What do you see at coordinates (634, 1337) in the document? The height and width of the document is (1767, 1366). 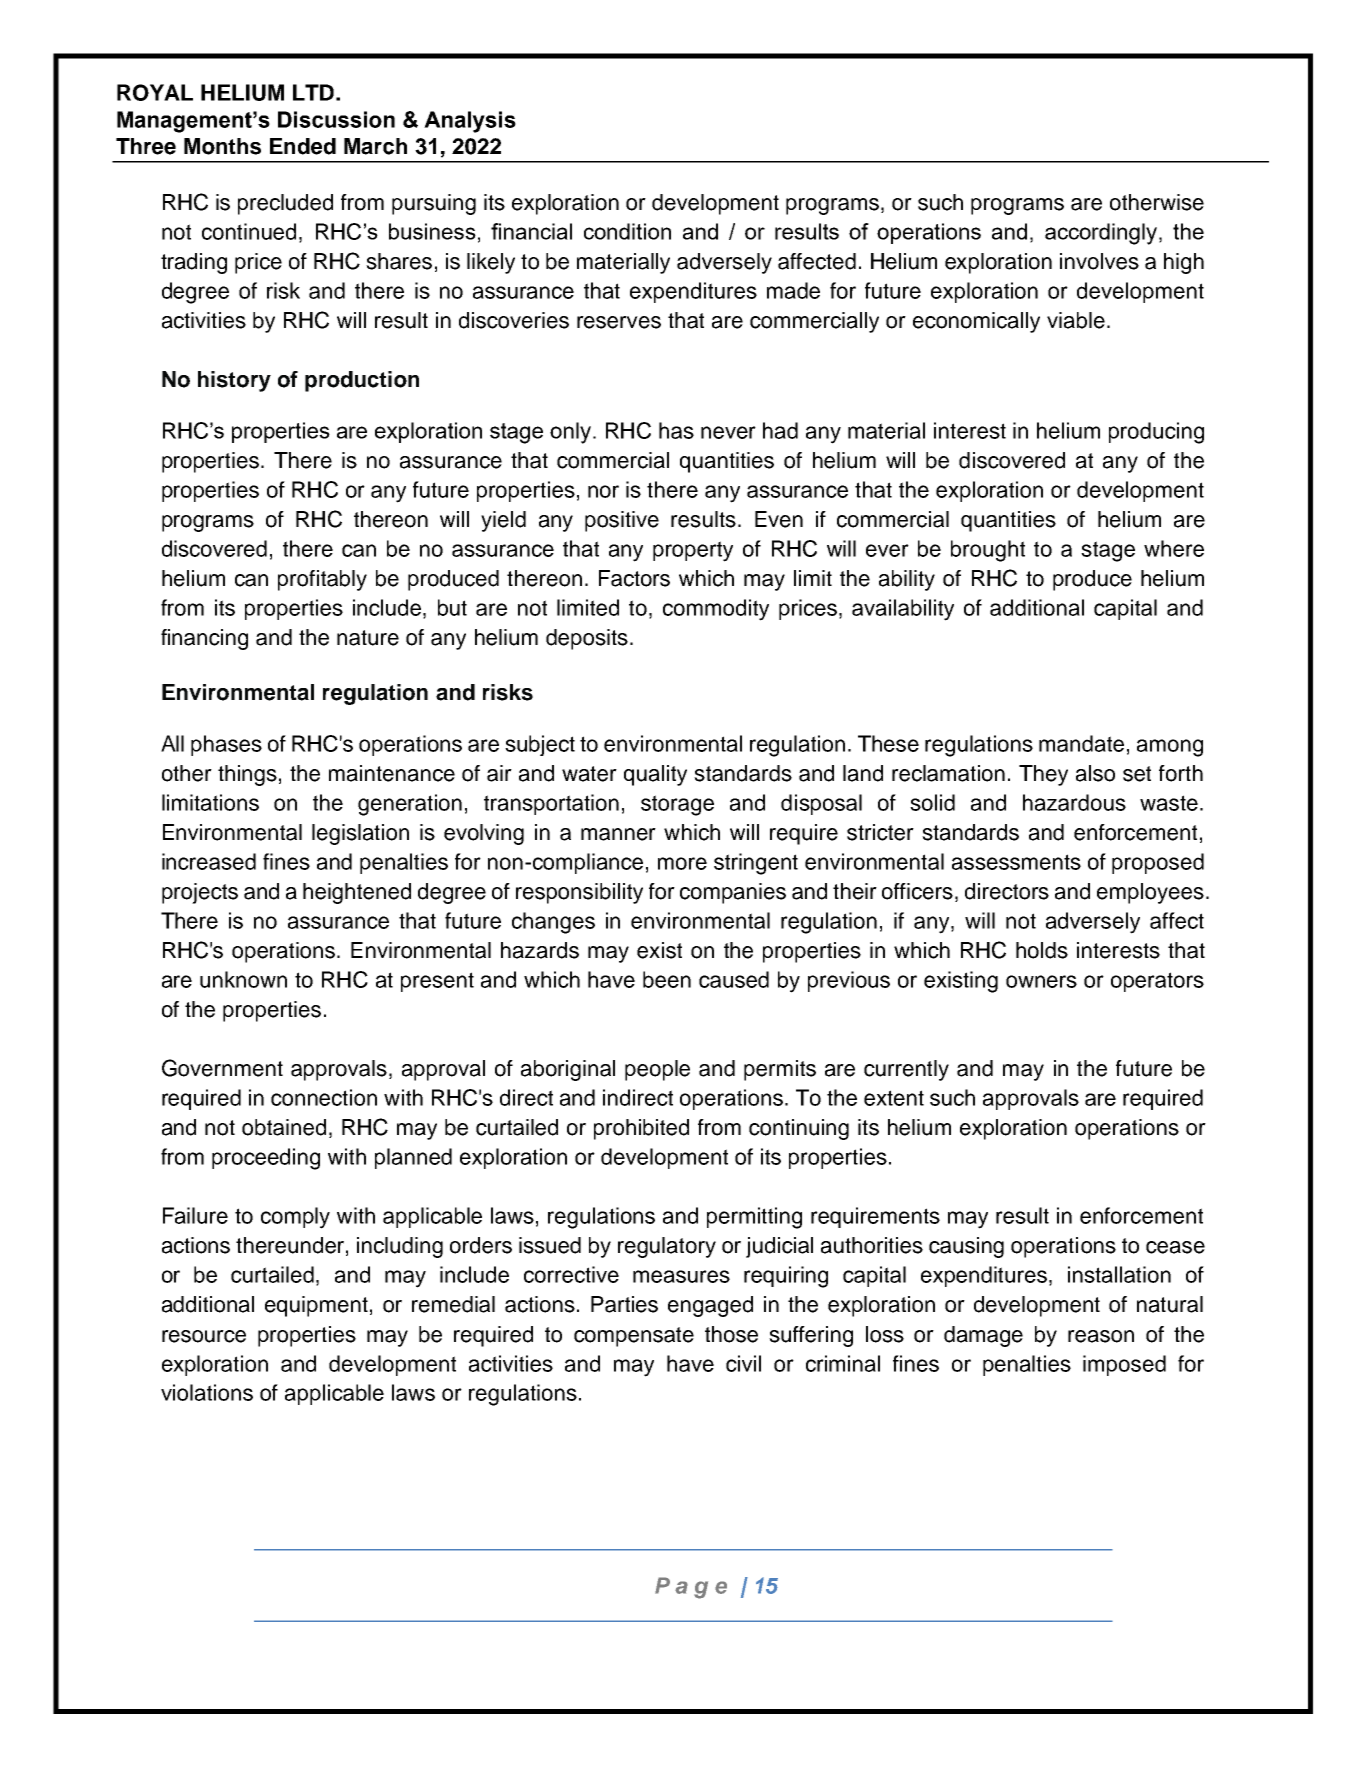 I see `compensate` at bounding box center [634, 1337].
